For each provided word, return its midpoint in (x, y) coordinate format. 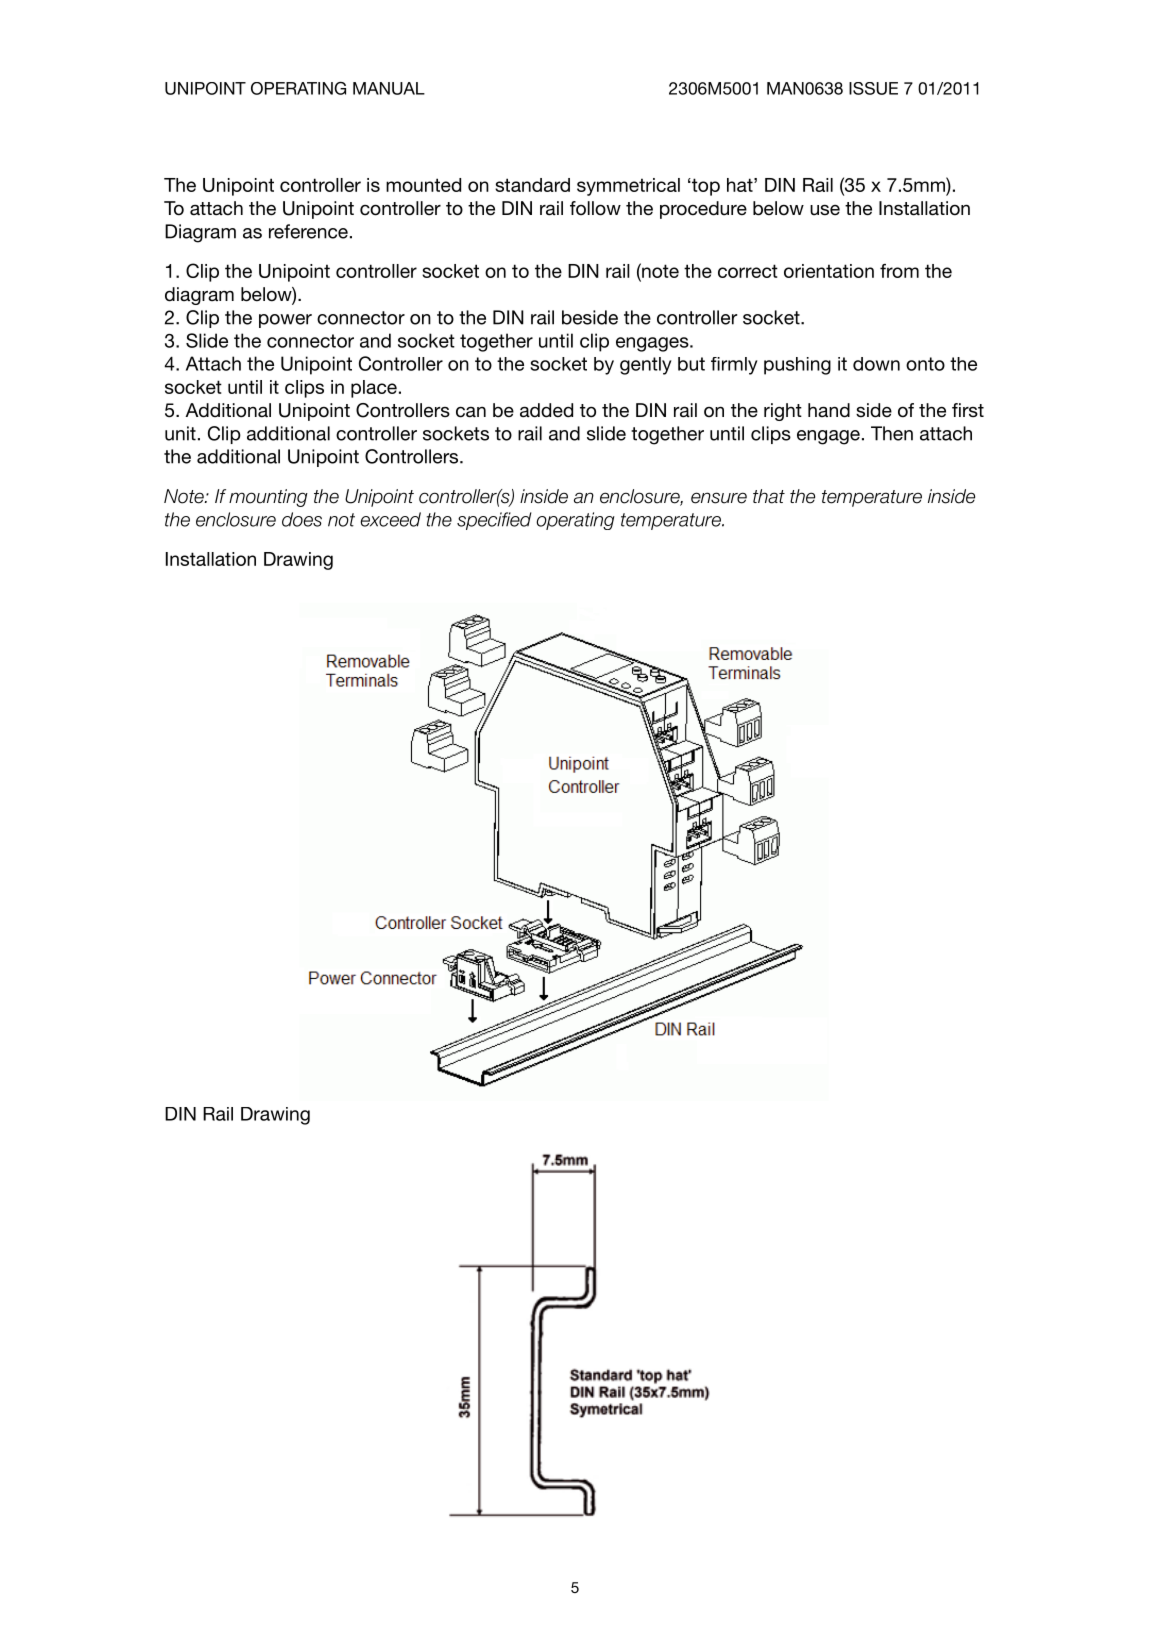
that (769, 496)
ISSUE (873, 88)
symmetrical (628, 187)
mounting (268, 498)
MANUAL (389, 88)
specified (494, 521)
